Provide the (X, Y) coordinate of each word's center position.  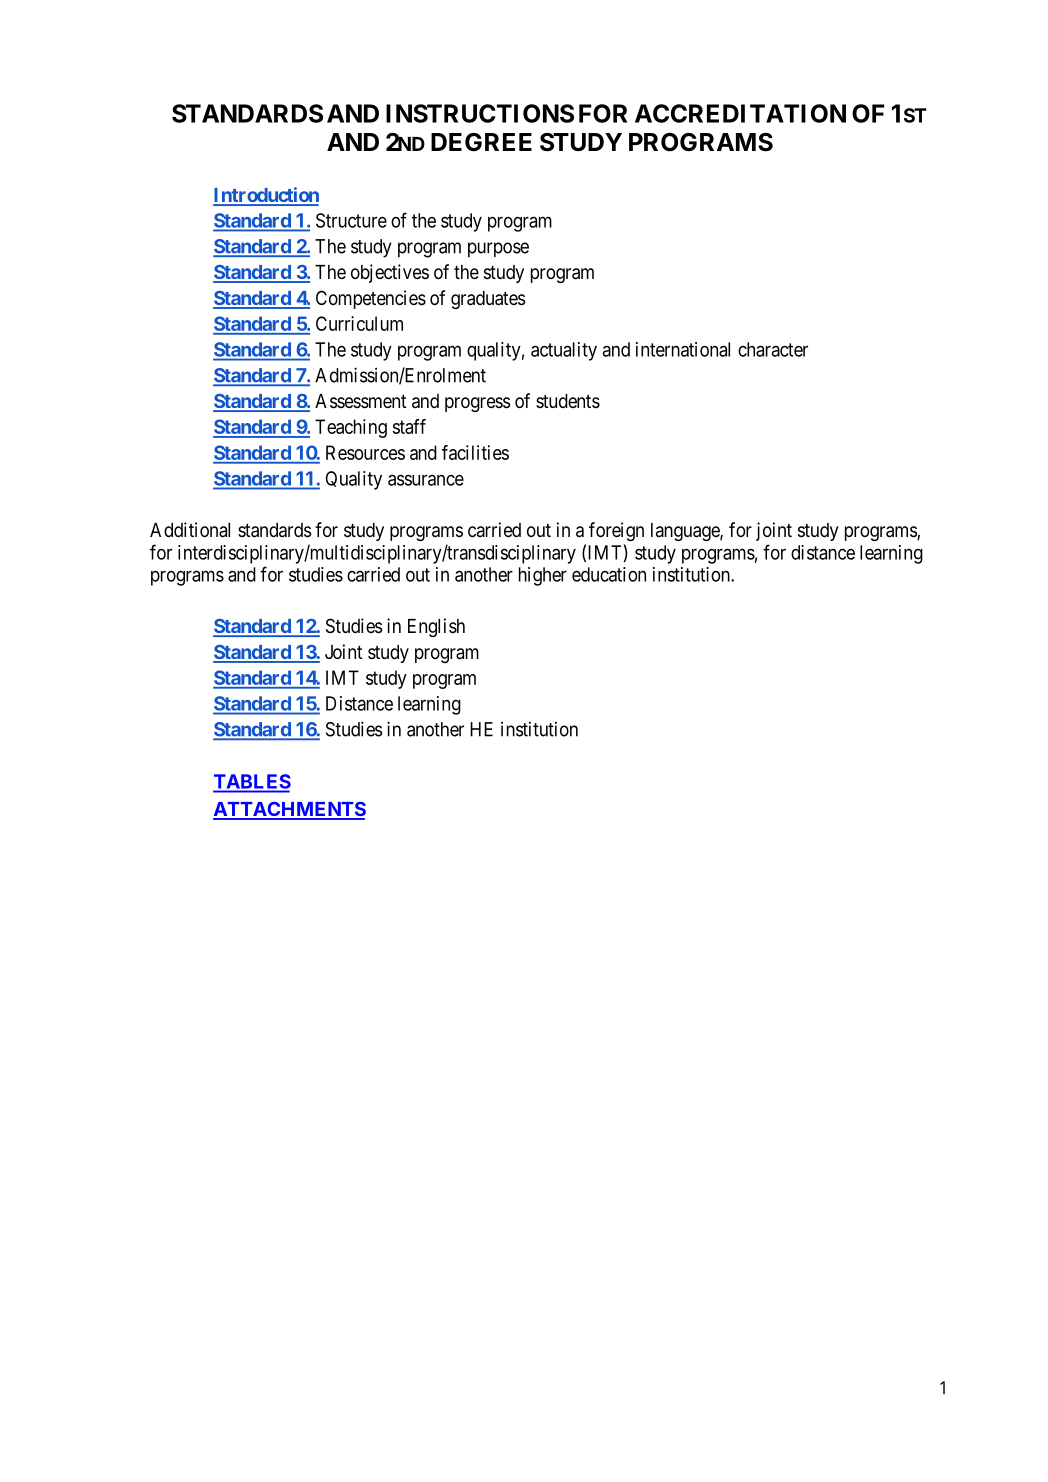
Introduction (266, 196)
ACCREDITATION (740, 113)
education (609, 574)
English (436, 627)
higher (543, 576)
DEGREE (481, 142)
